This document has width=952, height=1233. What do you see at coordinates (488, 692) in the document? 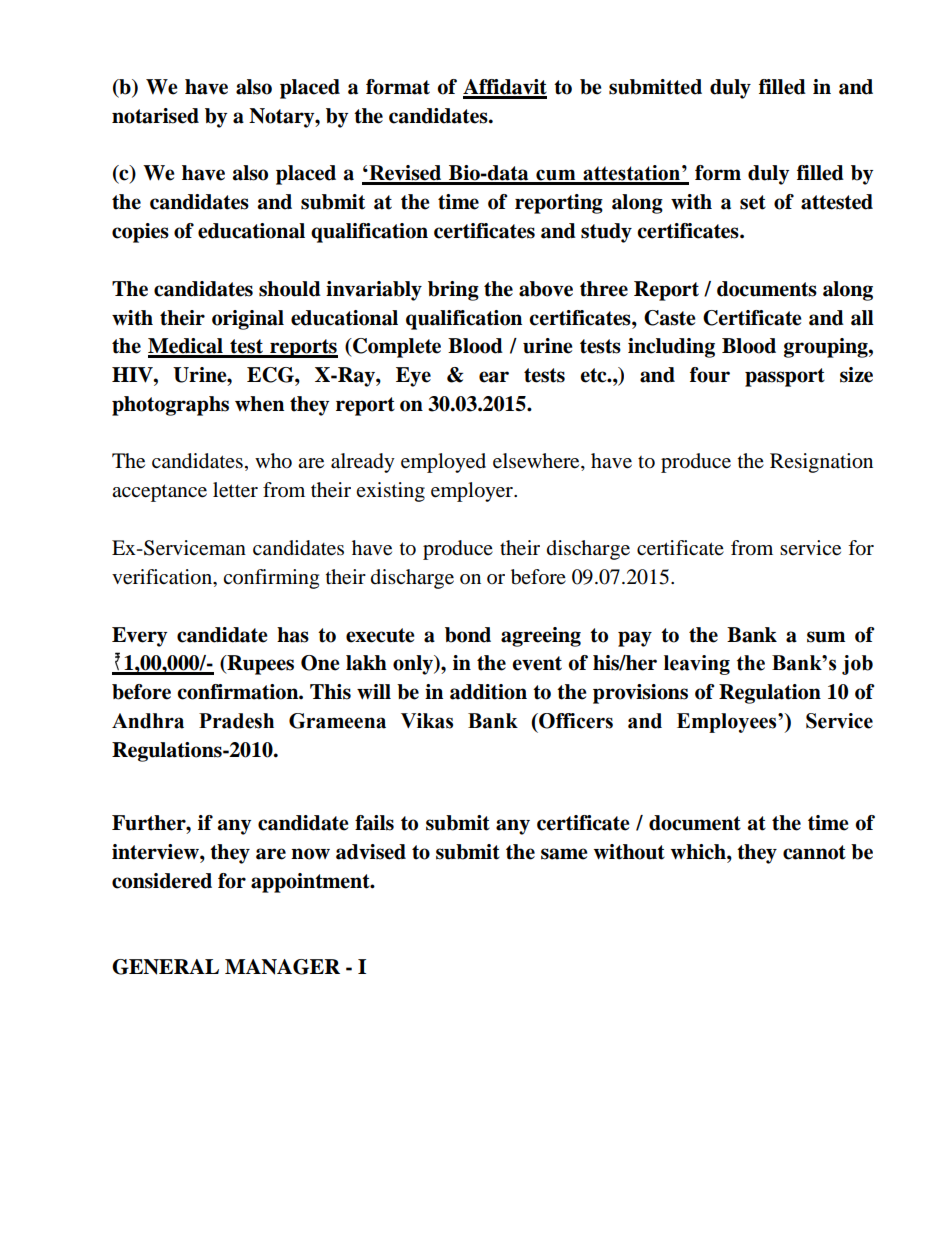
I see `addition` at bounding box center [488, 692].
